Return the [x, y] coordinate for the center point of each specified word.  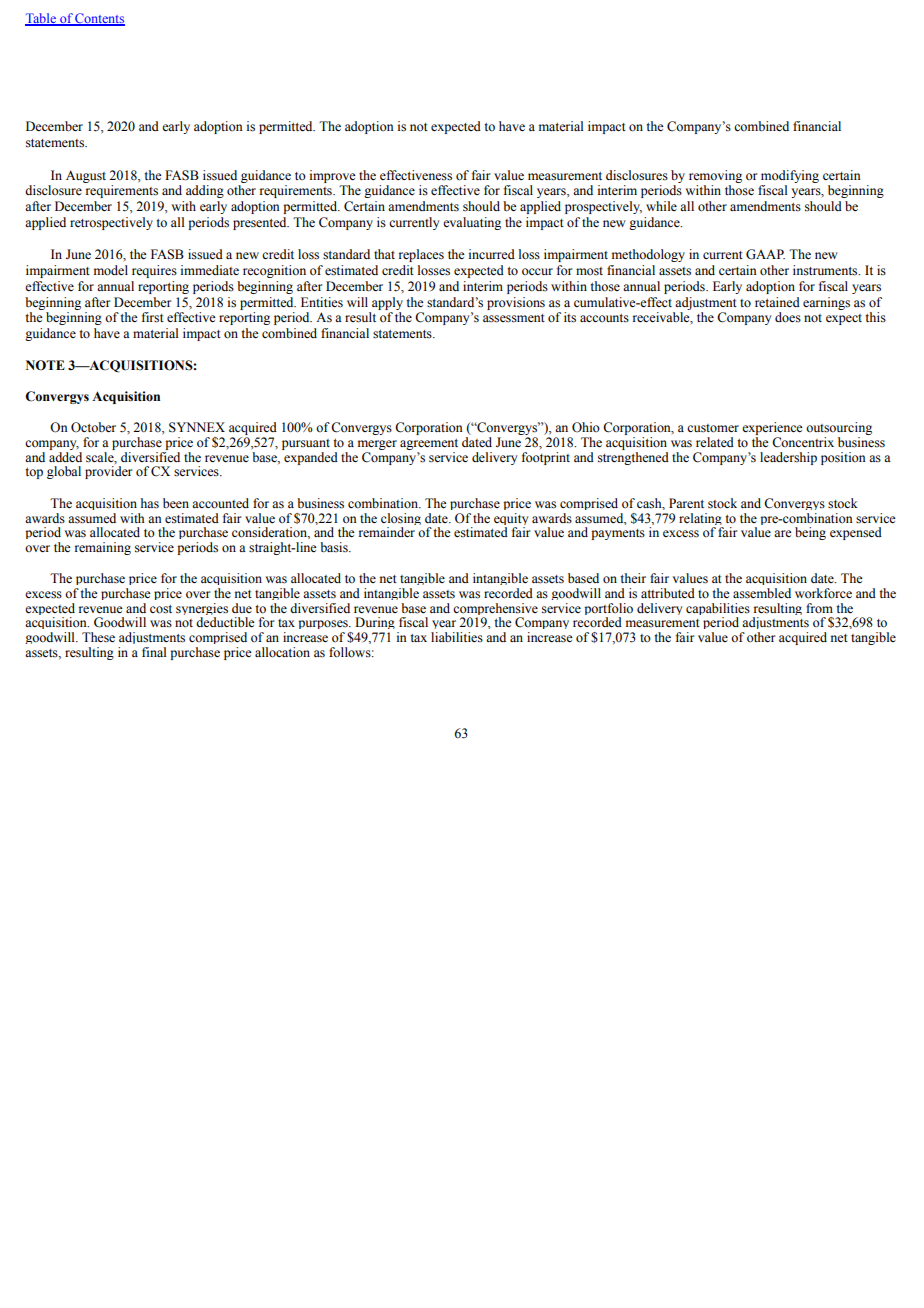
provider [108, 472]
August [86, 176]
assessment [514, 318]
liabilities [457, 637]
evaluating [472, 223]
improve [333, 176]
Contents [99, 19]
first [153, 317]
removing [715, 176]
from [819, 608]
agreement [429, 446]
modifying [790, 176]
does [788, 317]
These [98, 637]
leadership [788, 458]
